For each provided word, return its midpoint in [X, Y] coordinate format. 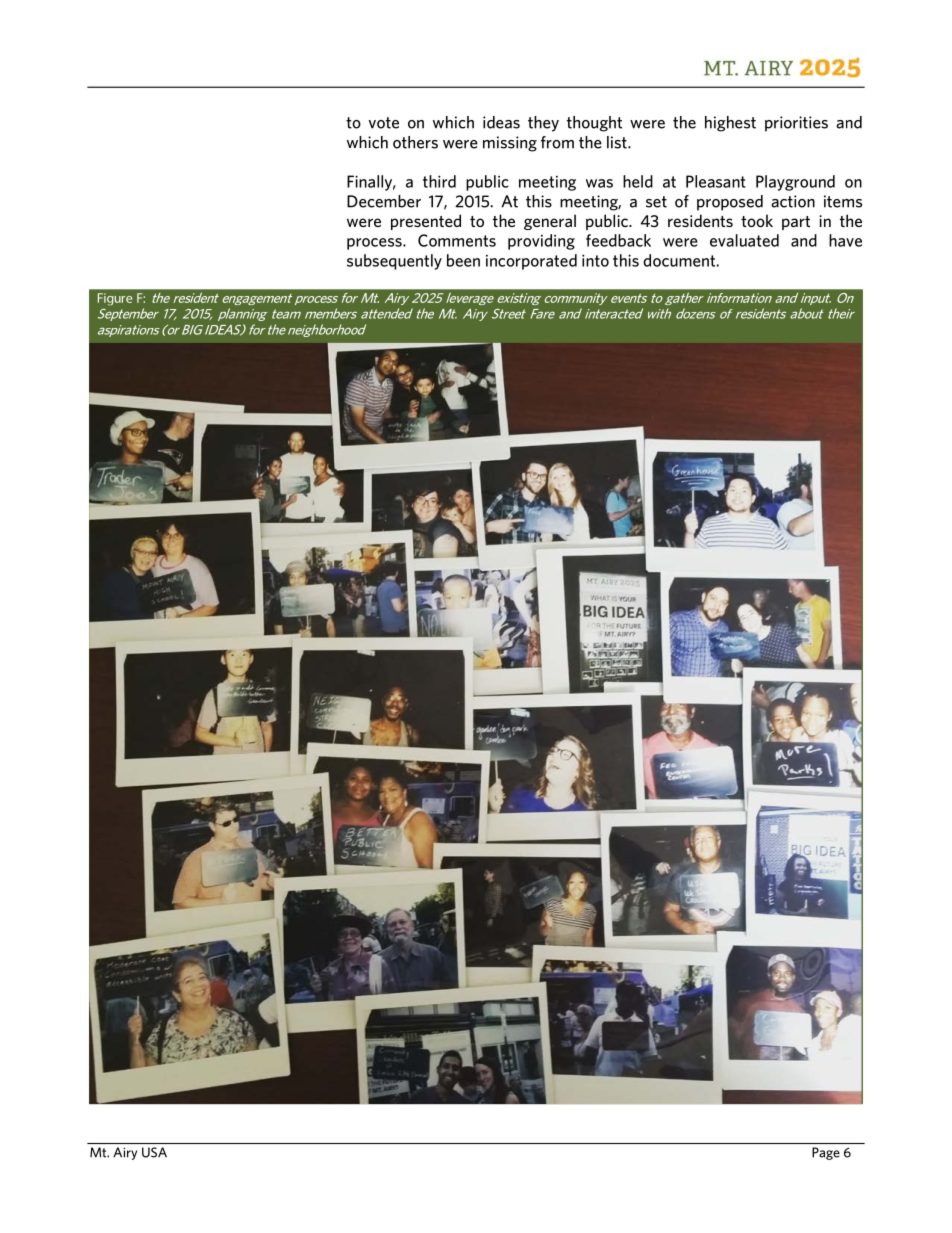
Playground [795, 183]
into [595, 260]
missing [510, 144]
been [463, 260]
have [845, 240]
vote [384, 123]
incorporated [531, 262]
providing [541, 242]
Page [826, 1153]
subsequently [394, 262]
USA [154, 1152]
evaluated [744, 240]
